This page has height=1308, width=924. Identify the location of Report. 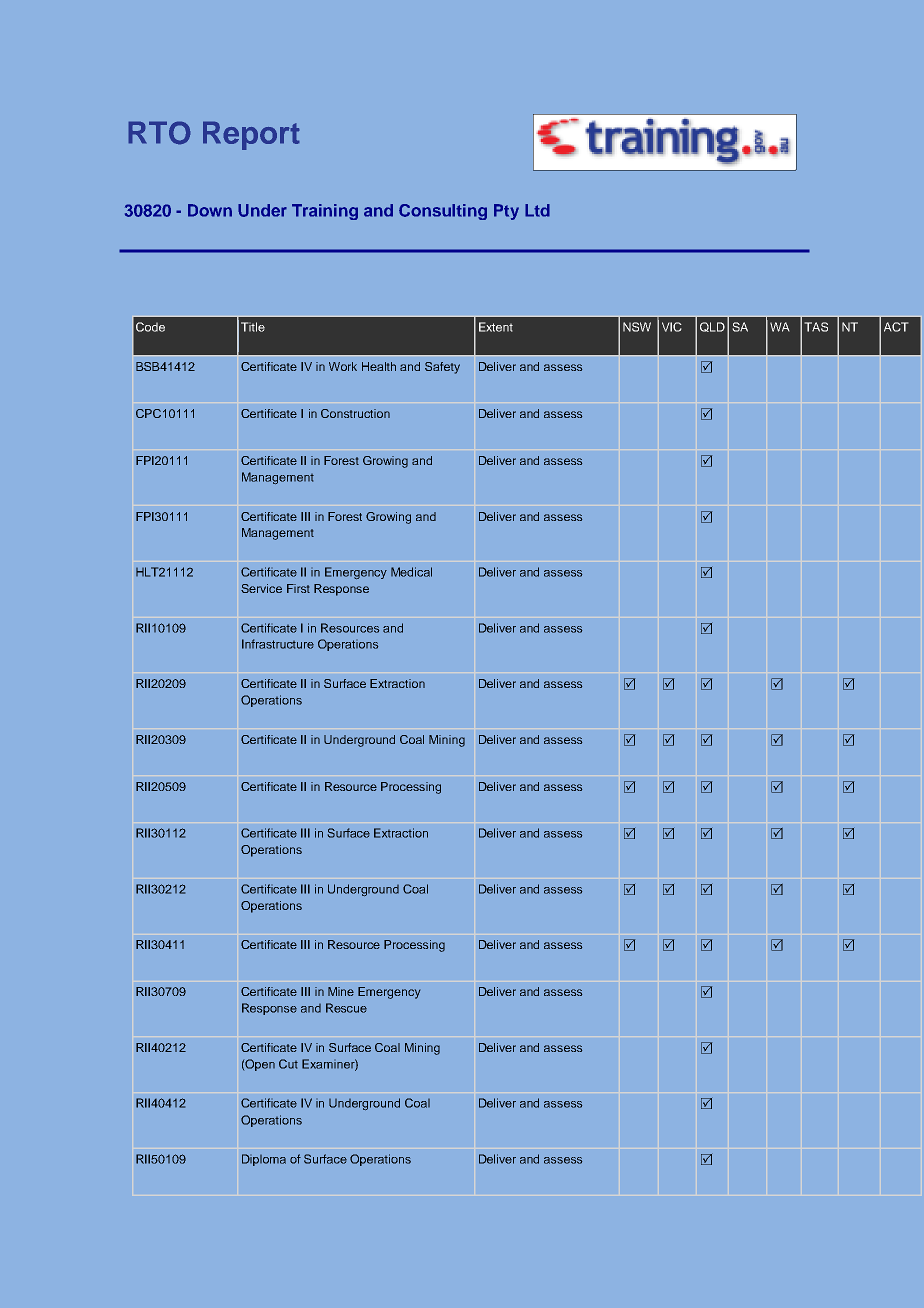
(251, 135).
